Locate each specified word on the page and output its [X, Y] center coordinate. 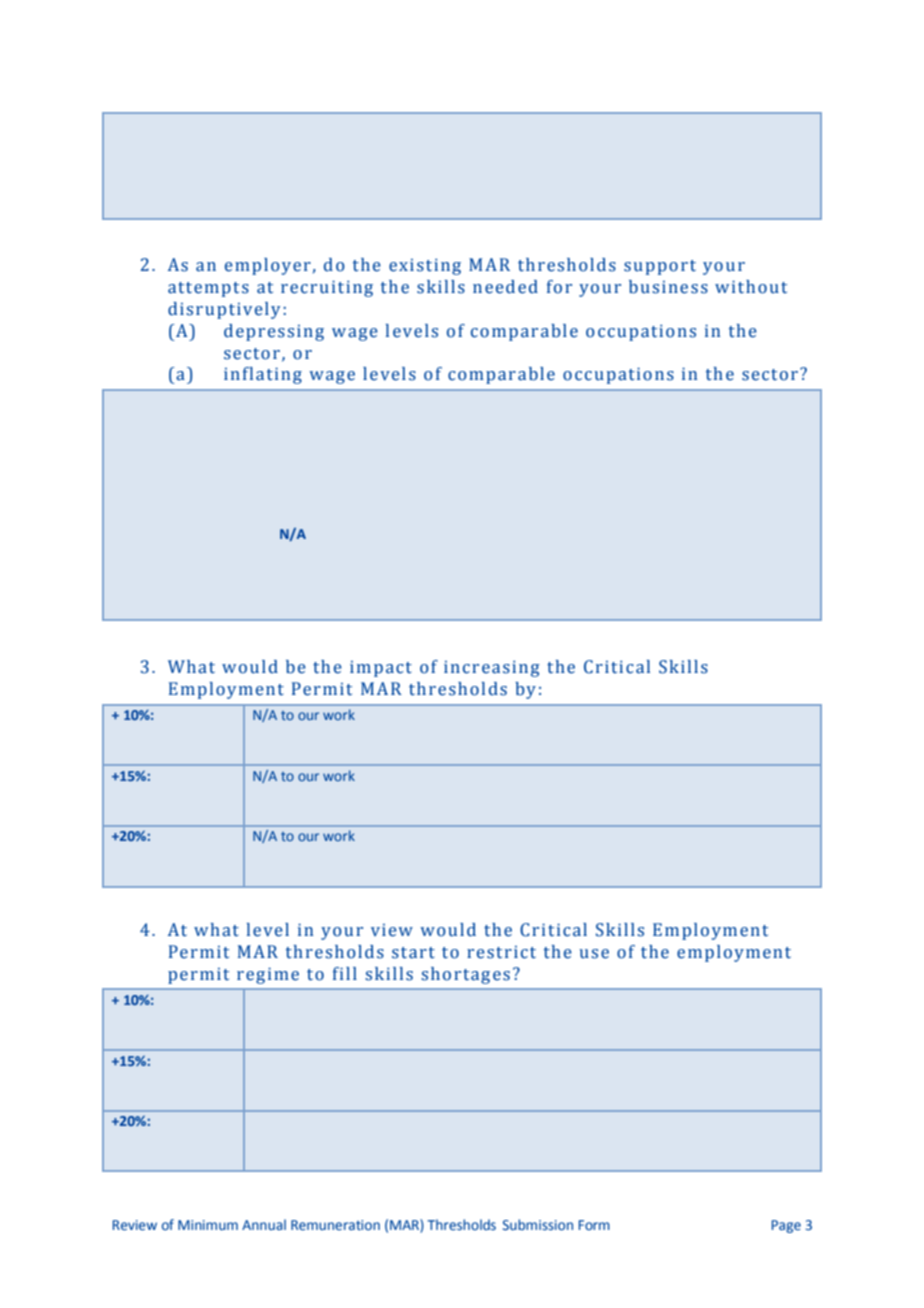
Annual [264, 1224]
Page [786, 1226]
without [751, 287]
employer [268, 266]
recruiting [327, 288]
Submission [538, 1225]
